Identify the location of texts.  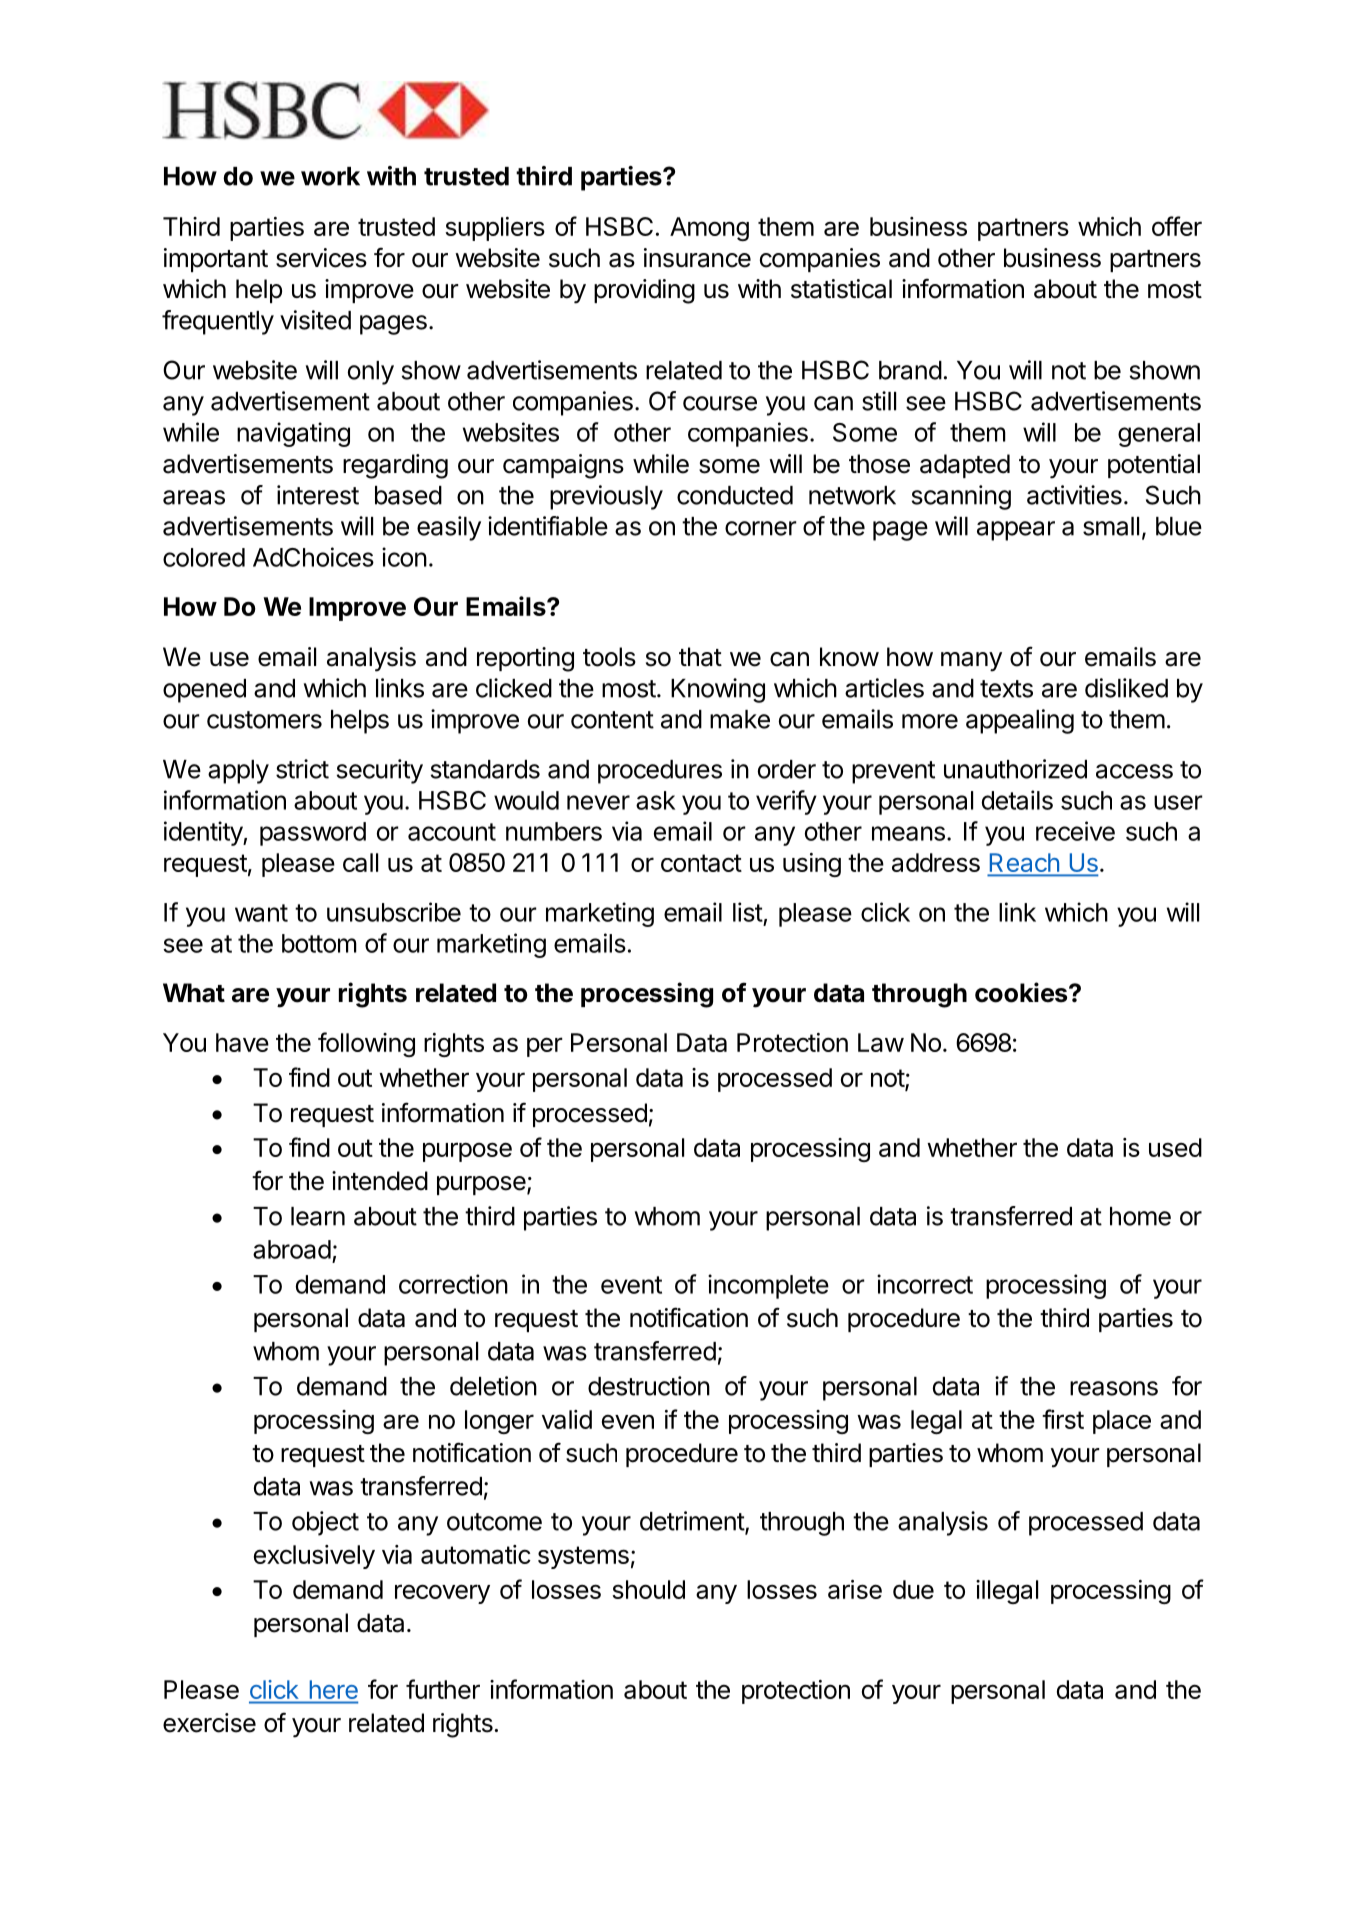
(1006, 689).
